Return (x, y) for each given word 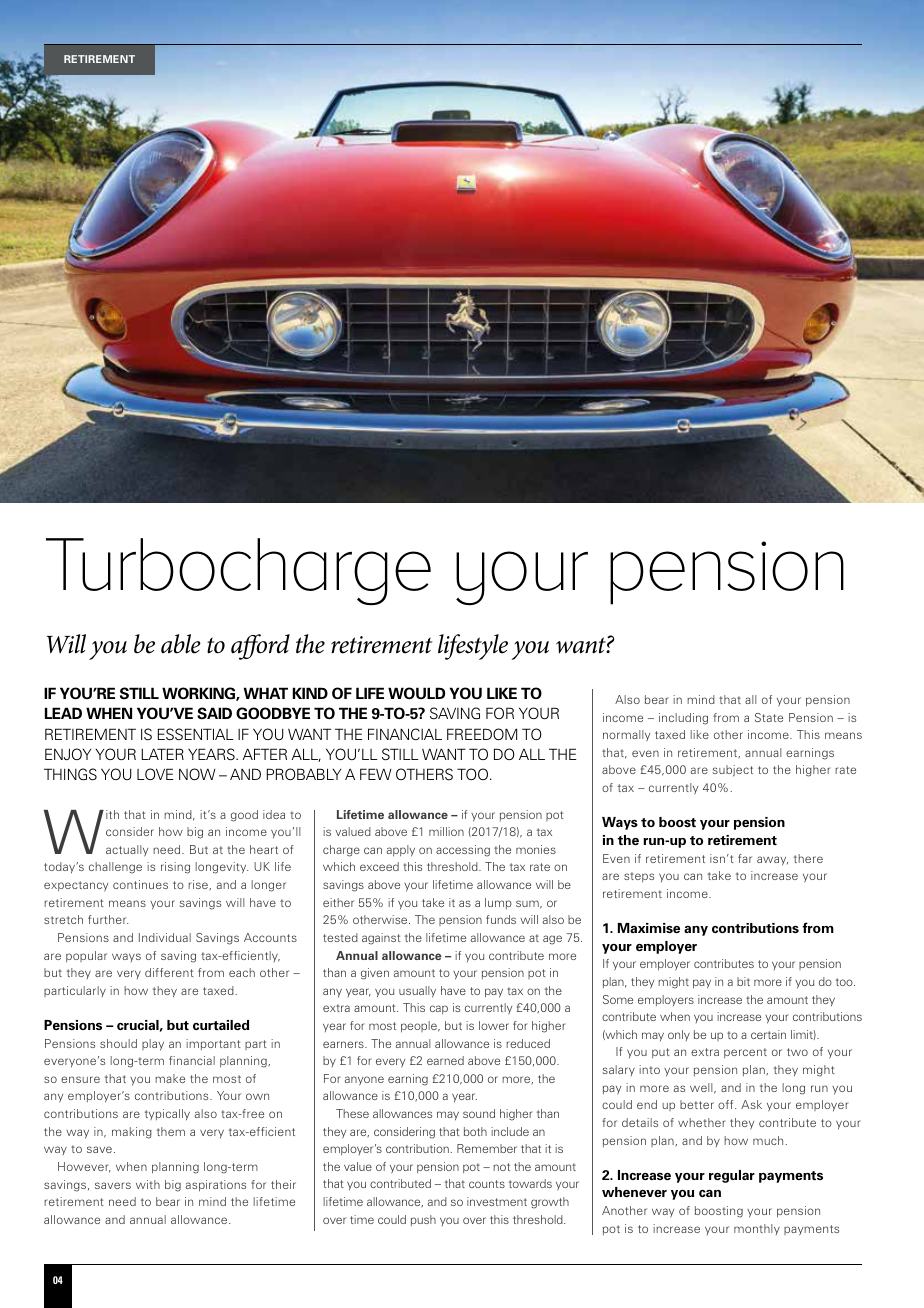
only (679, 1035)
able (181, 644)
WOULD (417, 693)
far (745, 858)
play (153, 1045)
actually (127, 851)
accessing (463, 851)
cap (439, 1009)
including (683, 719)
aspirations (216, 1186)
